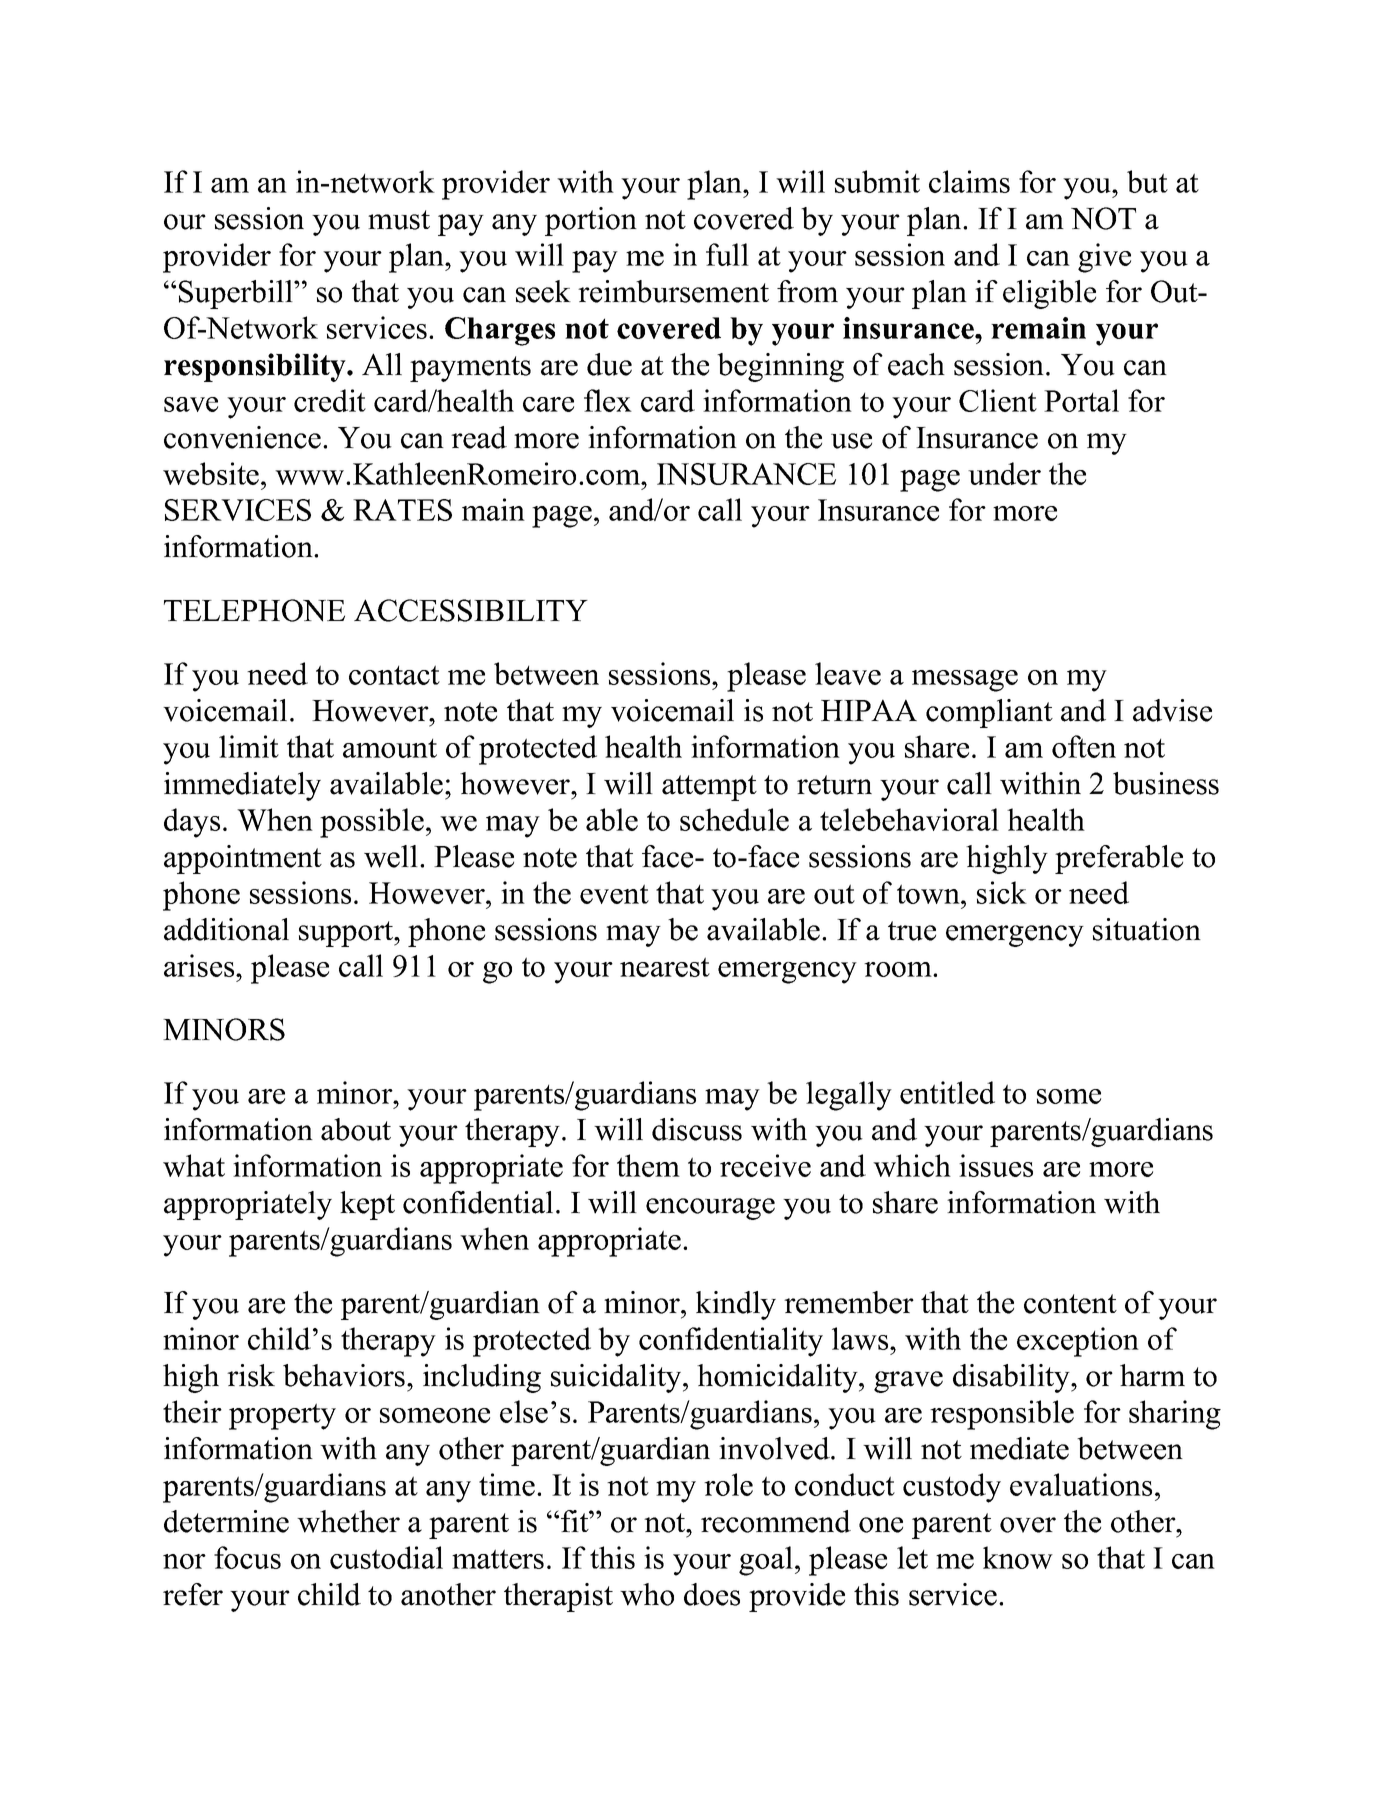 The height and width of the screenshot is (1794, 1386). I want to click on kept, so click(367, 1205).
